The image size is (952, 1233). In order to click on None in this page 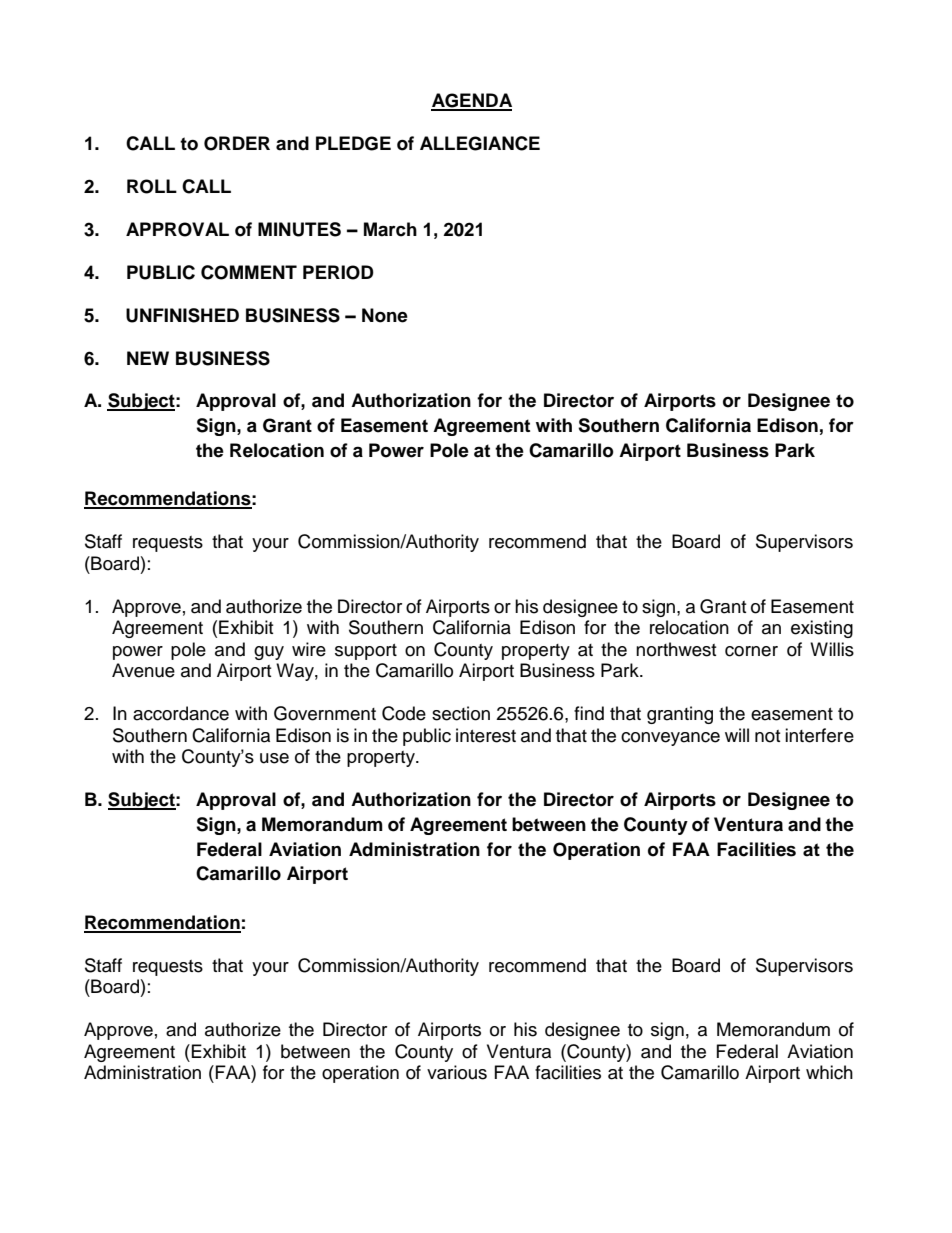, I will do `click(385, 315)`.
